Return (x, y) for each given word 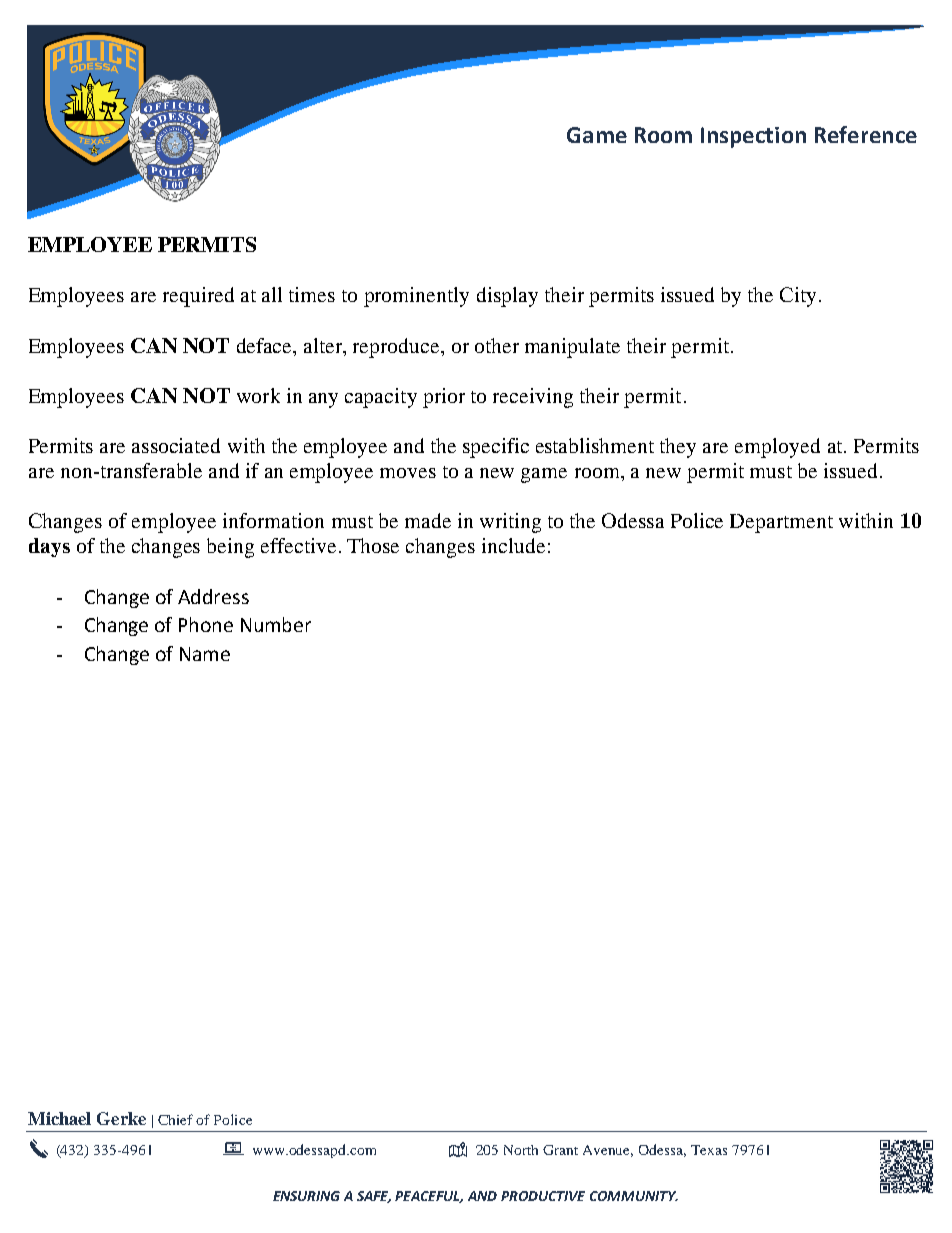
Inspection (753, 137)
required (198, 297)
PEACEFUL (429, 1197)
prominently (416, 297)
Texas (709, 1150)
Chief (175, 1119)
